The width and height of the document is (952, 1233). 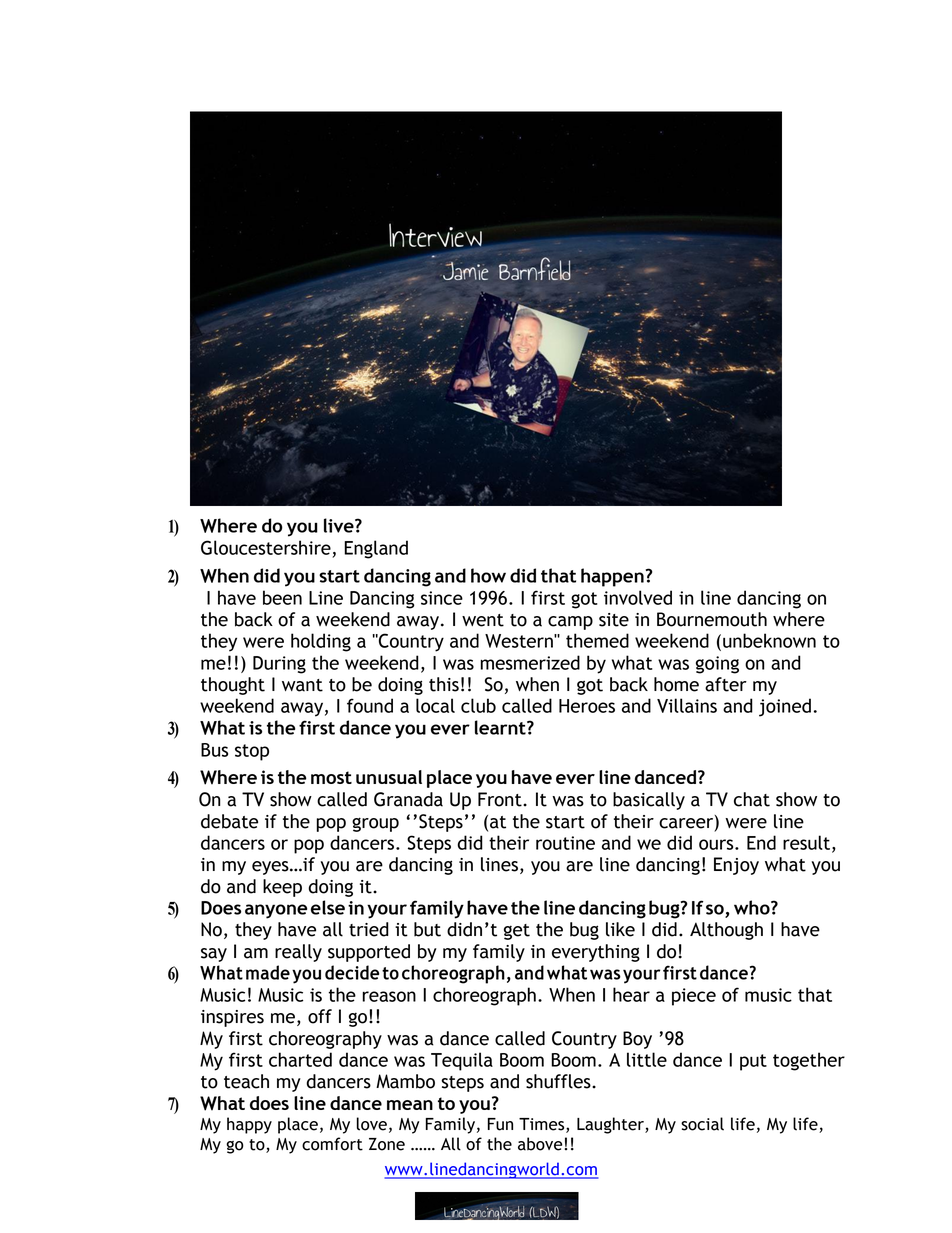 I want to click on club, so click(x=478, y=705).
